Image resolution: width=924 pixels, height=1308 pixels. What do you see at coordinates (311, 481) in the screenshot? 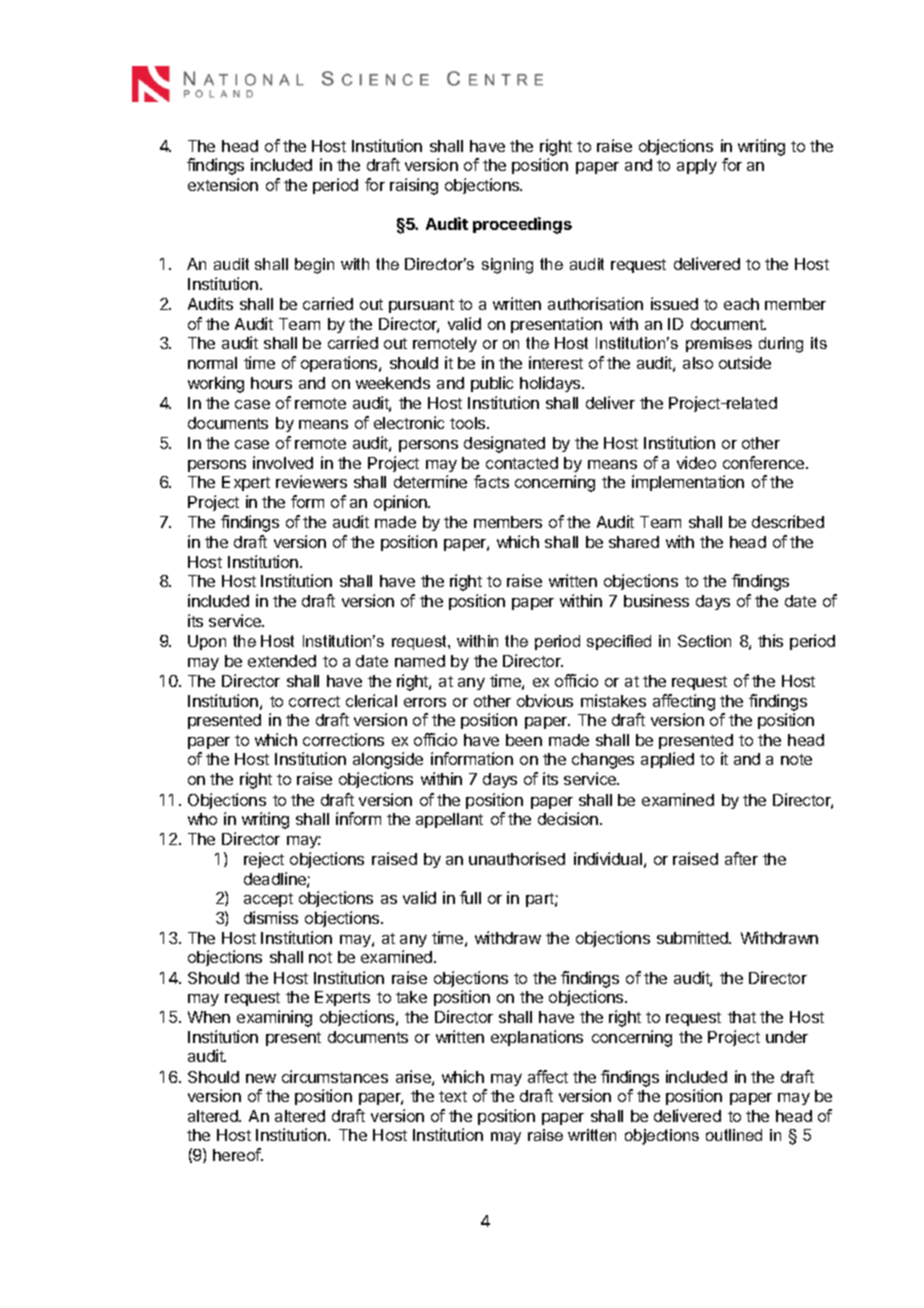
I see `reviewers` at bounding box center [311, 481].
